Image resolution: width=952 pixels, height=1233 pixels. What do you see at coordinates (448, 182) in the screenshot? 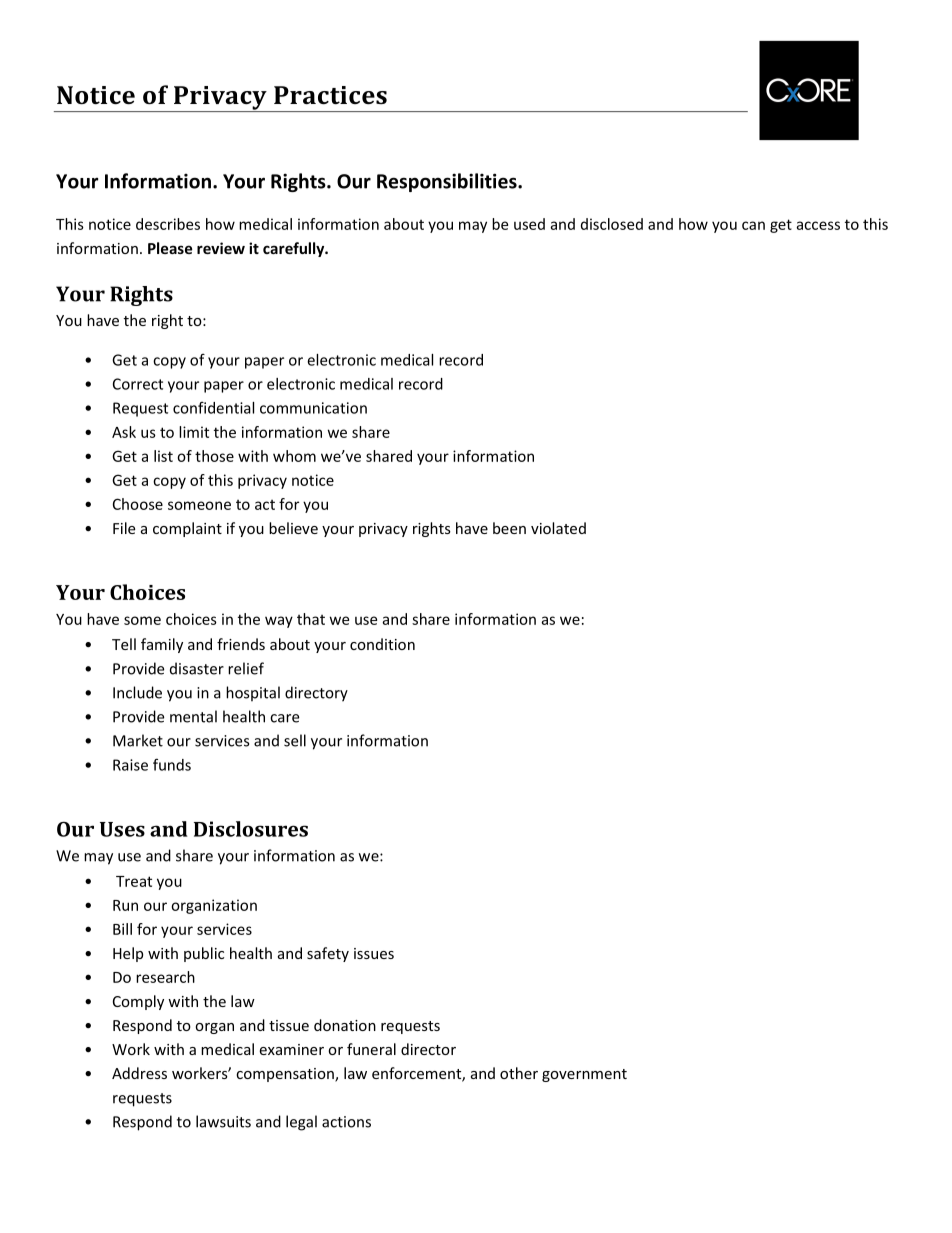
I see `Responsibilities` at bounding box center [448, 182].
